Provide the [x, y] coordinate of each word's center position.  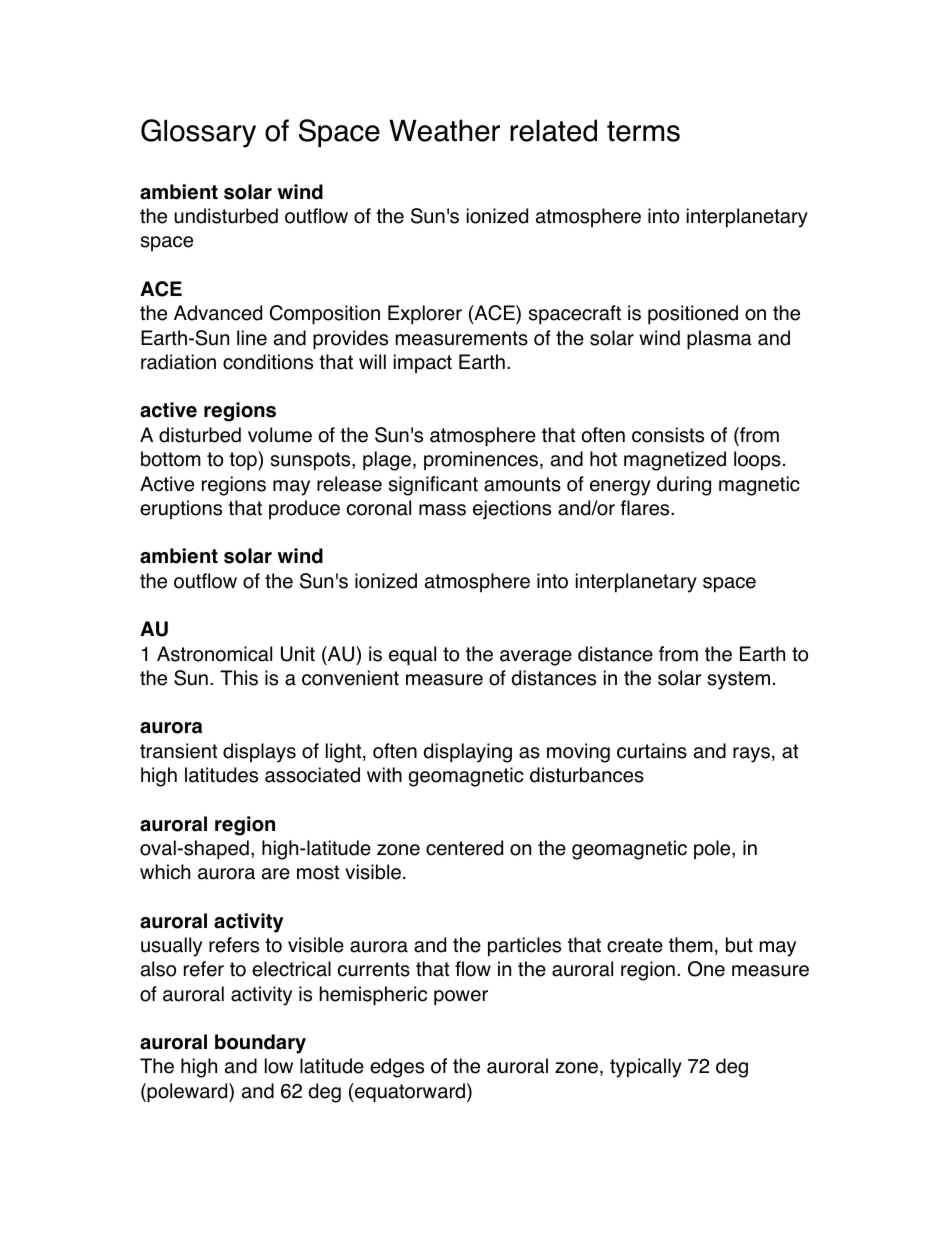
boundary [260, 1044]
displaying [468, 753]
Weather [444, 130]
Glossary [198, 133]
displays [259, 753]
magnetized [675, 461]
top [244, 461]
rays [751, 755]
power [461, 998]
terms [643, 131]
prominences [481, 460]
